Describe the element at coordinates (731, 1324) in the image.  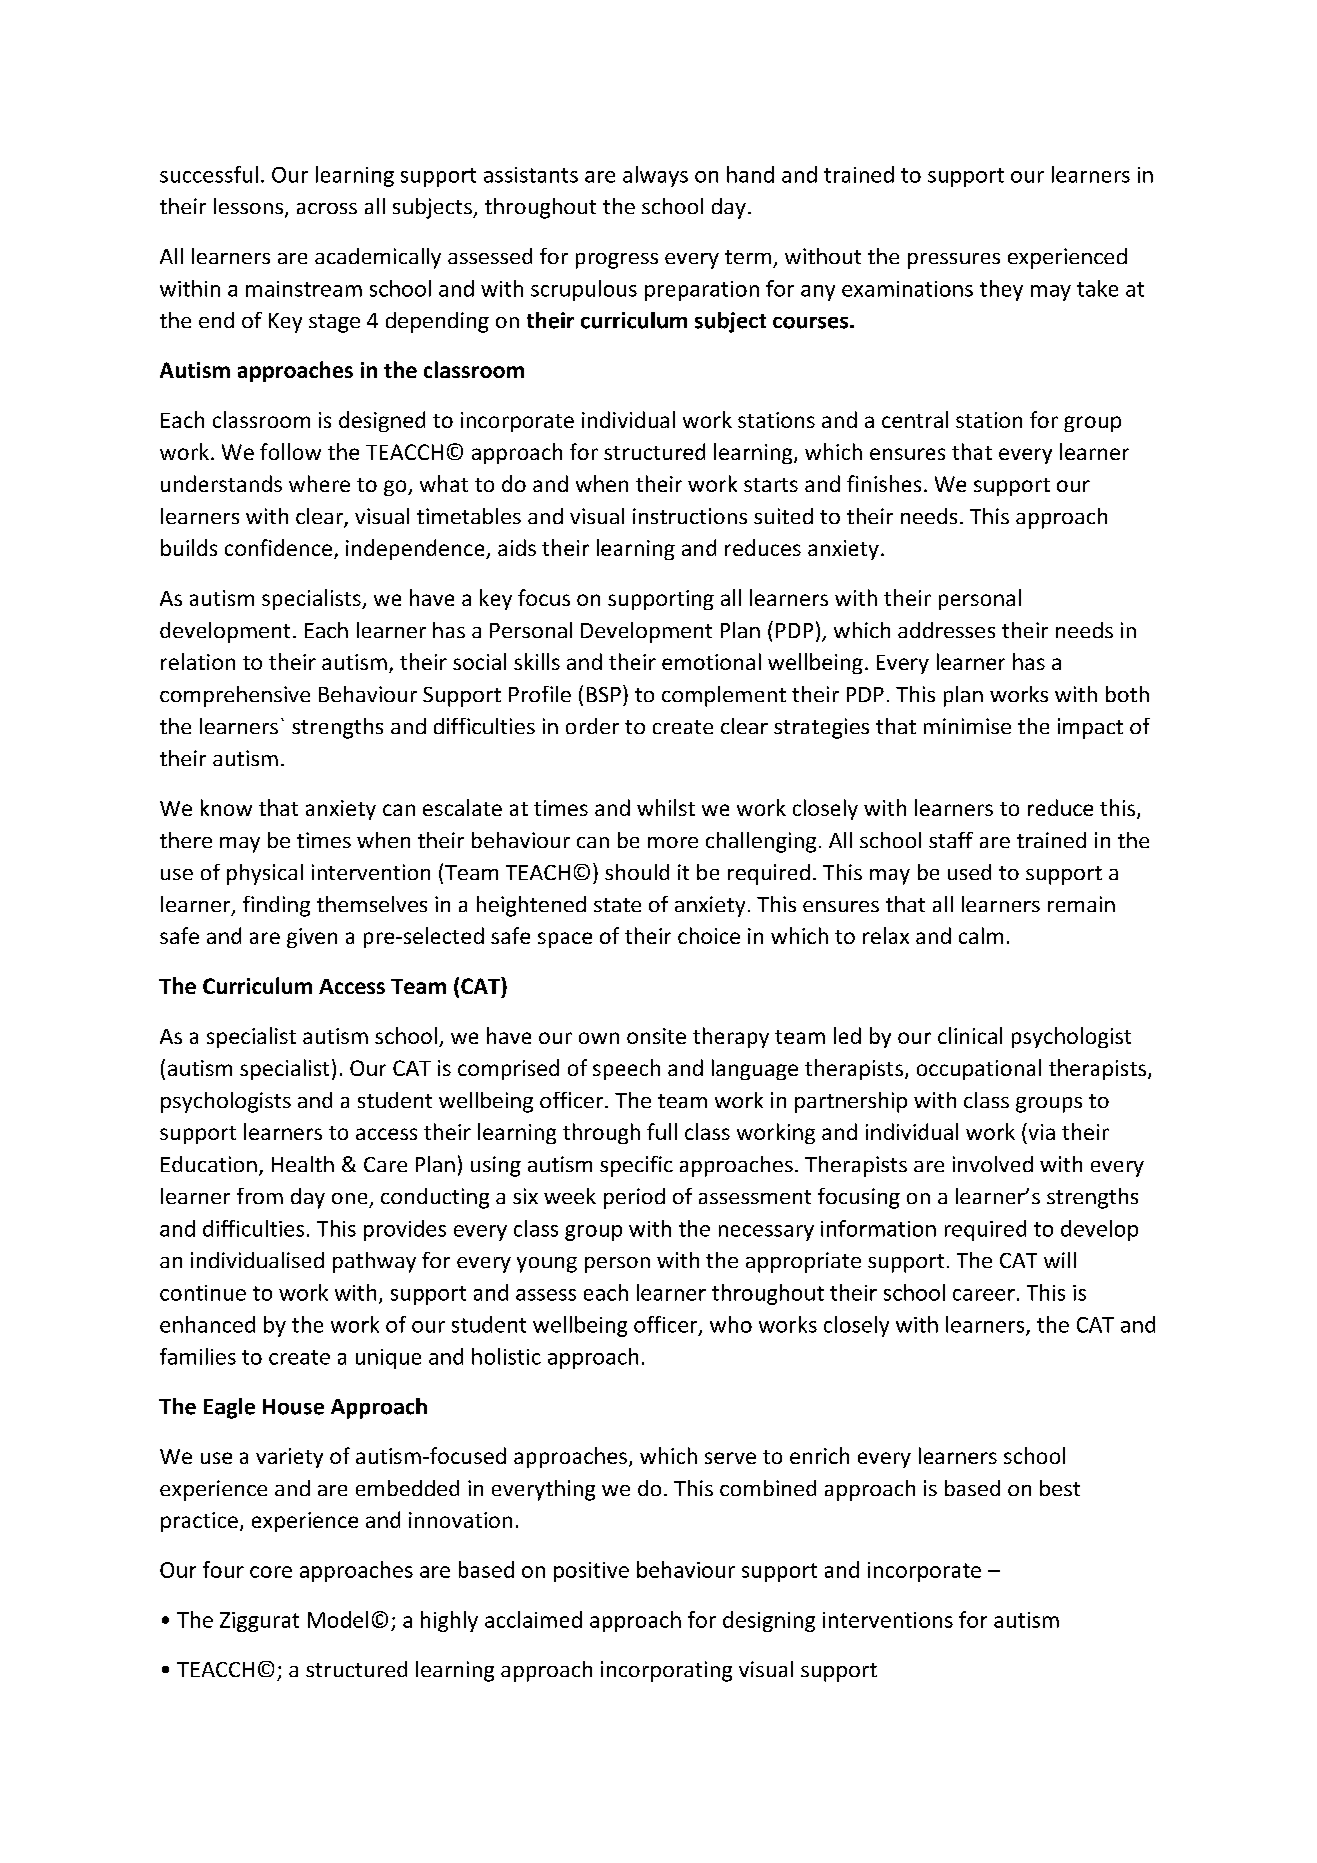
I see `who` at that location.
